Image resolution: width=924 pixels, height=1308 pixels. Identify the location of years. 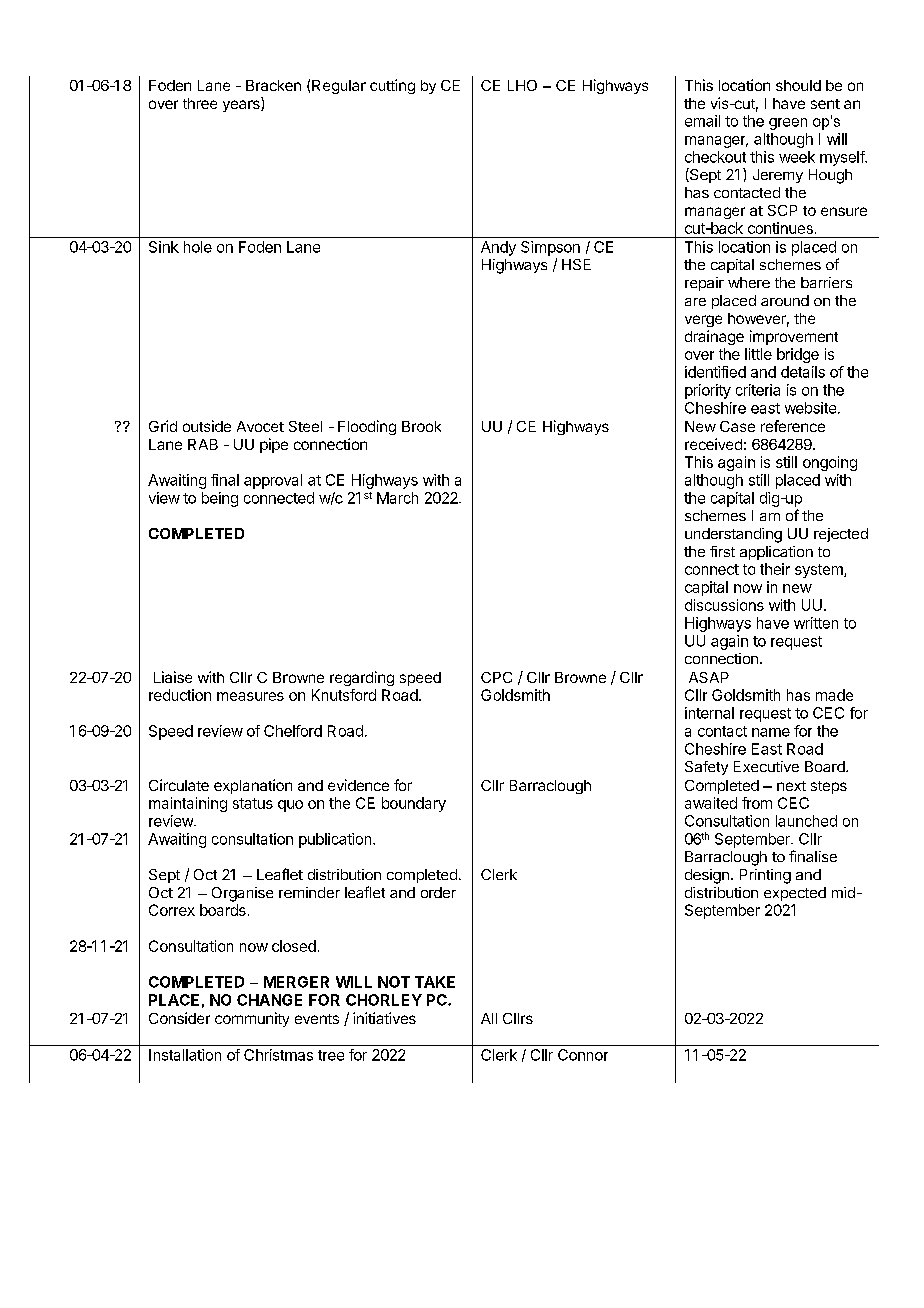
(242, 106).
